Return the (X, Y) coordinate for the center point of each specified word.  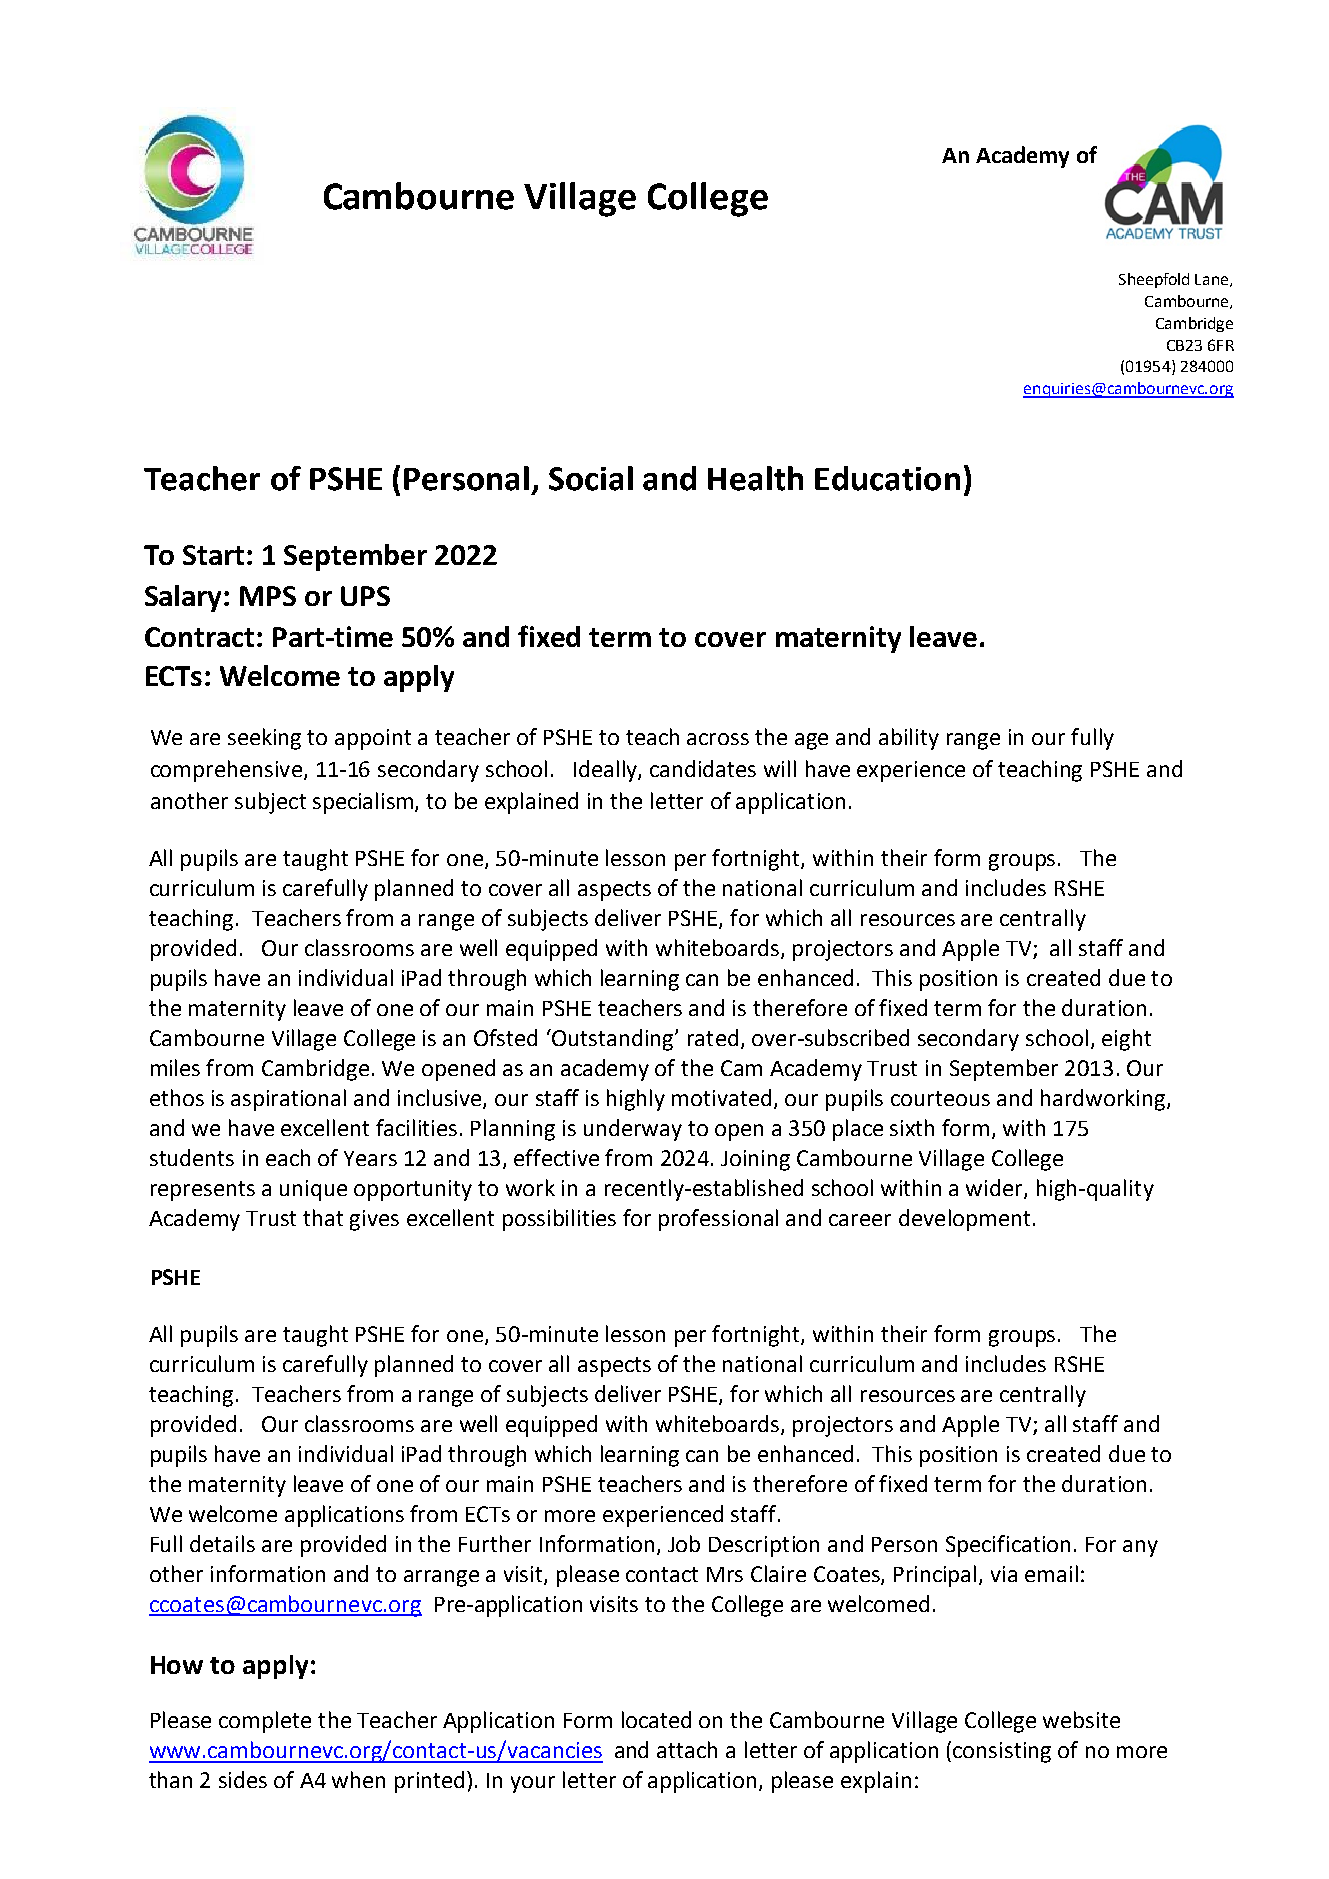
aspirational (288, 1100)
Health (755, 478)
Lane (1213, 280)
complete (265, 1722)
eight (1126, 1040)
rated (713, 1037)
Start (215, 555)
